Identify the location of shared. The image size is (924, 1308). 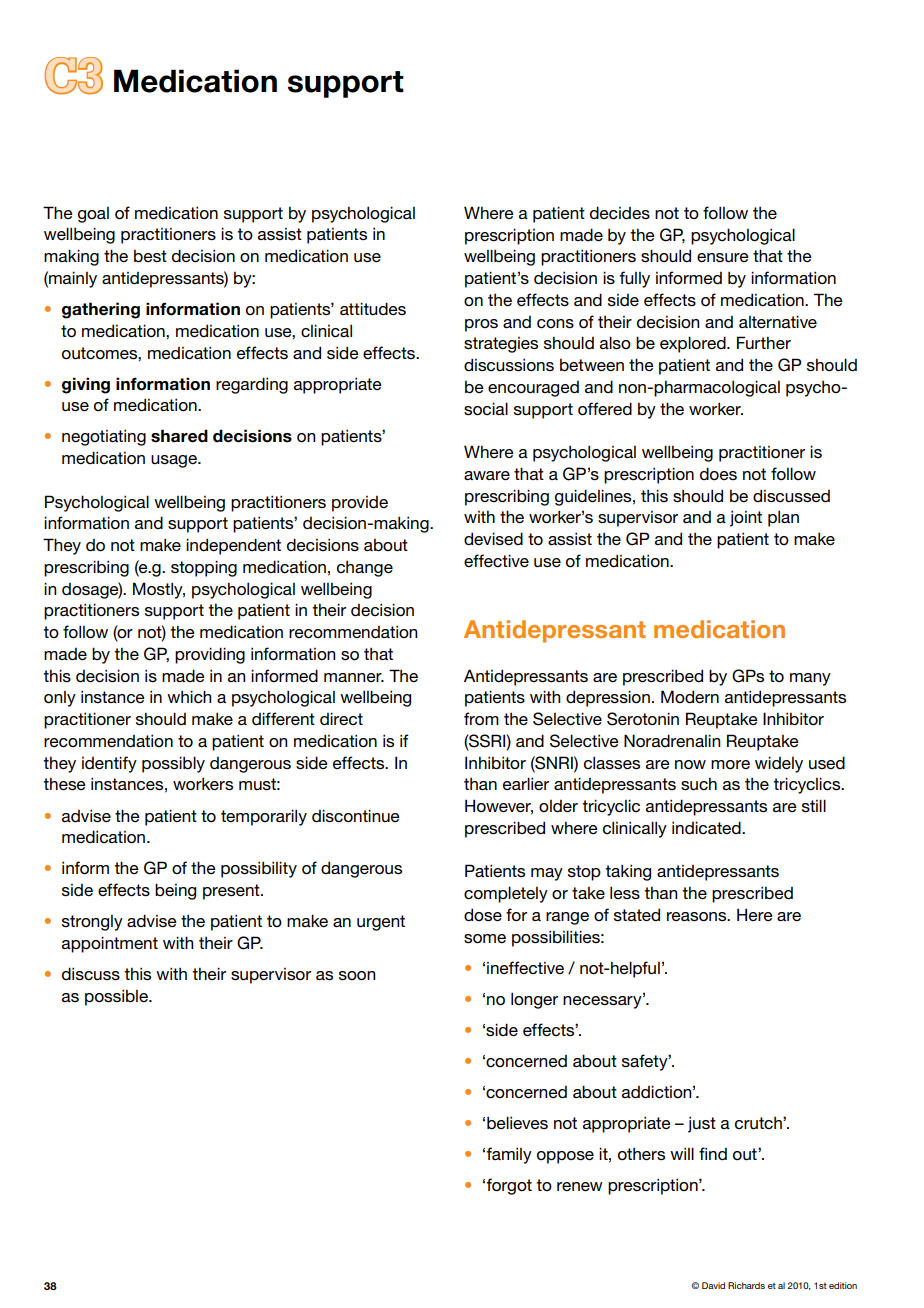
(179, 436).
